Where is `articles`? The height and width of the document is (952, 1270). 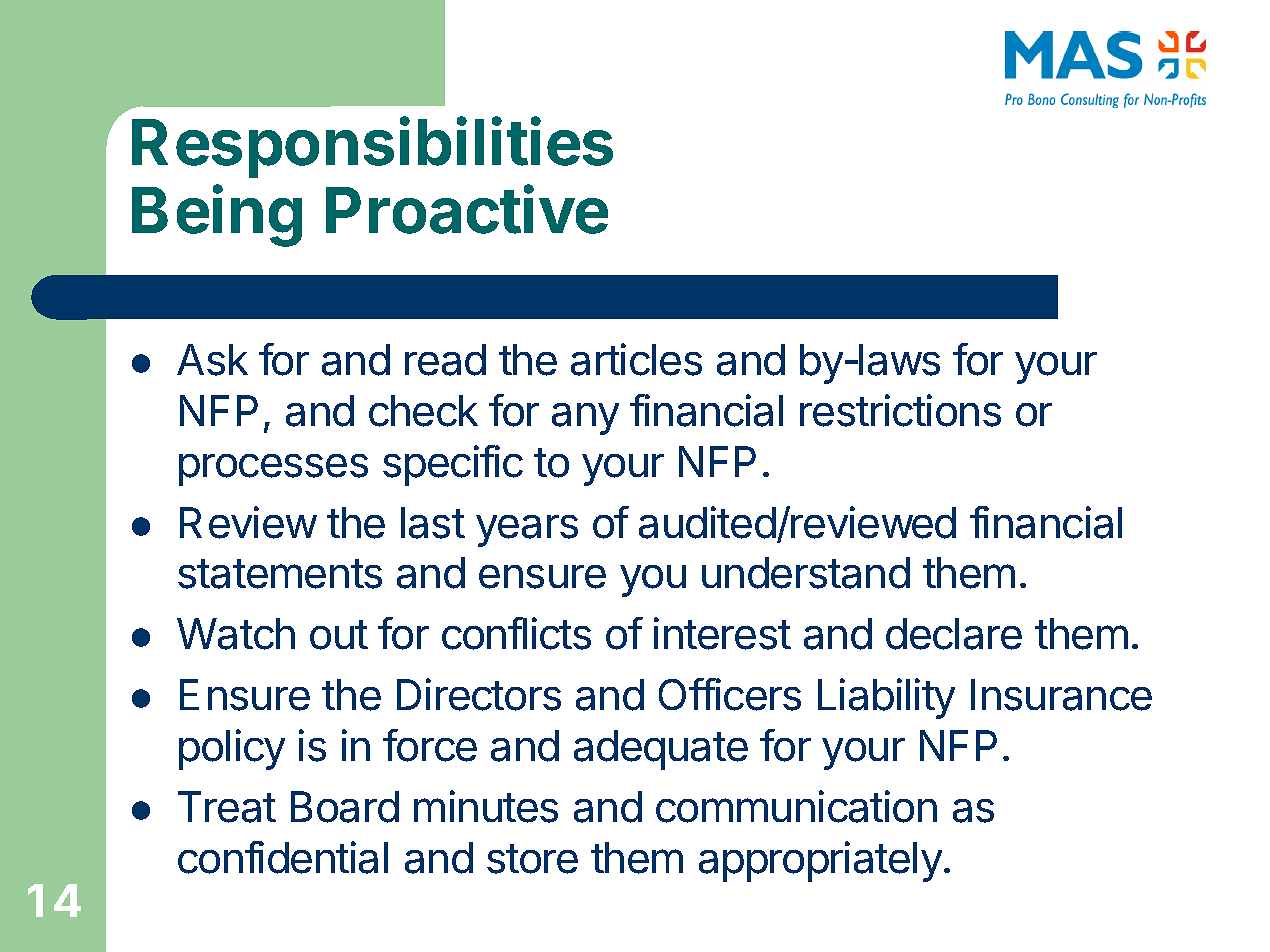 articles is located at coordinates (636, 359).
